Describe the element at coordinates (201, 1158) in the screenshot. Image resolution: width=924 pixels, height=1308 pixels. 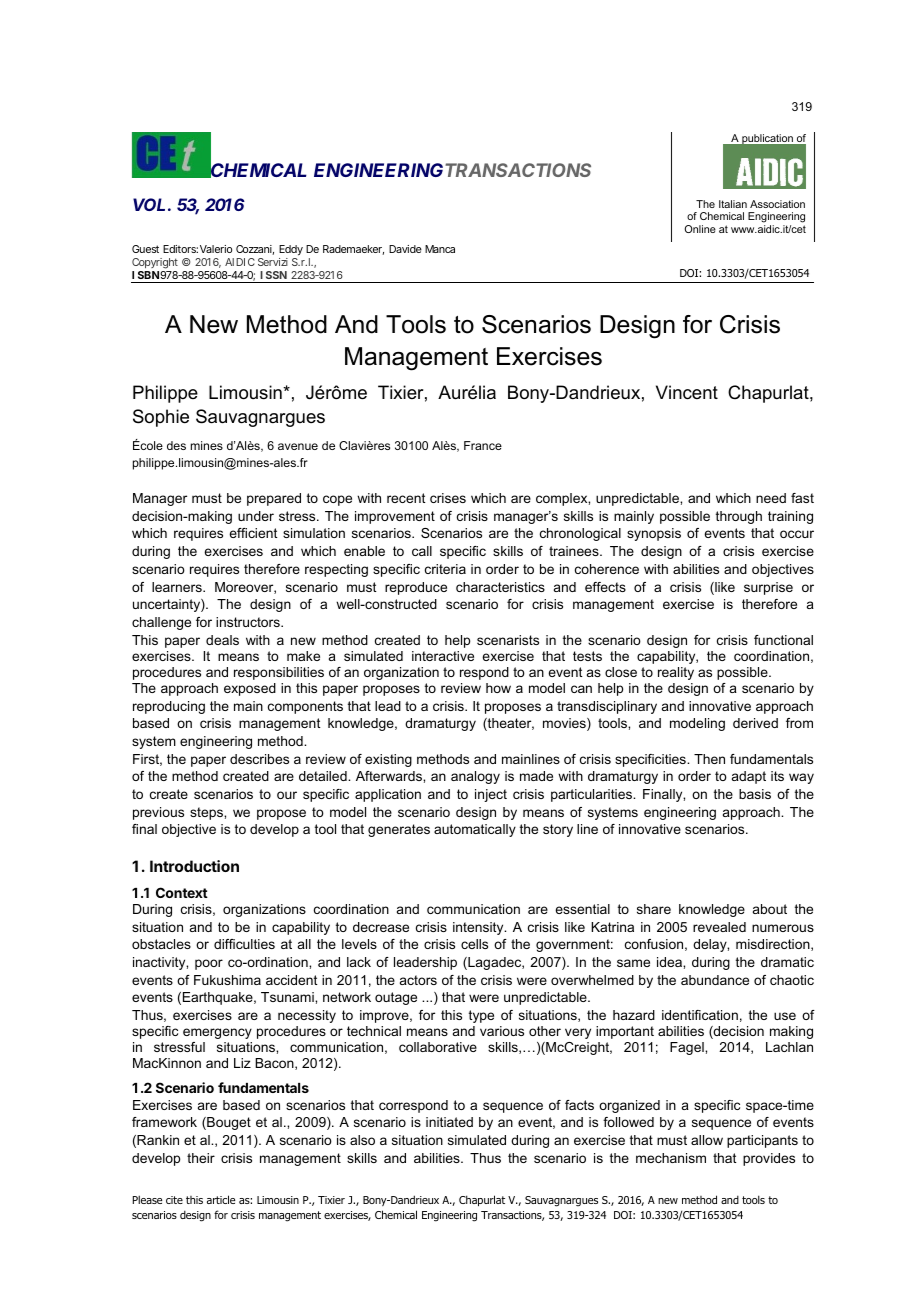
I see `their` at that location.
